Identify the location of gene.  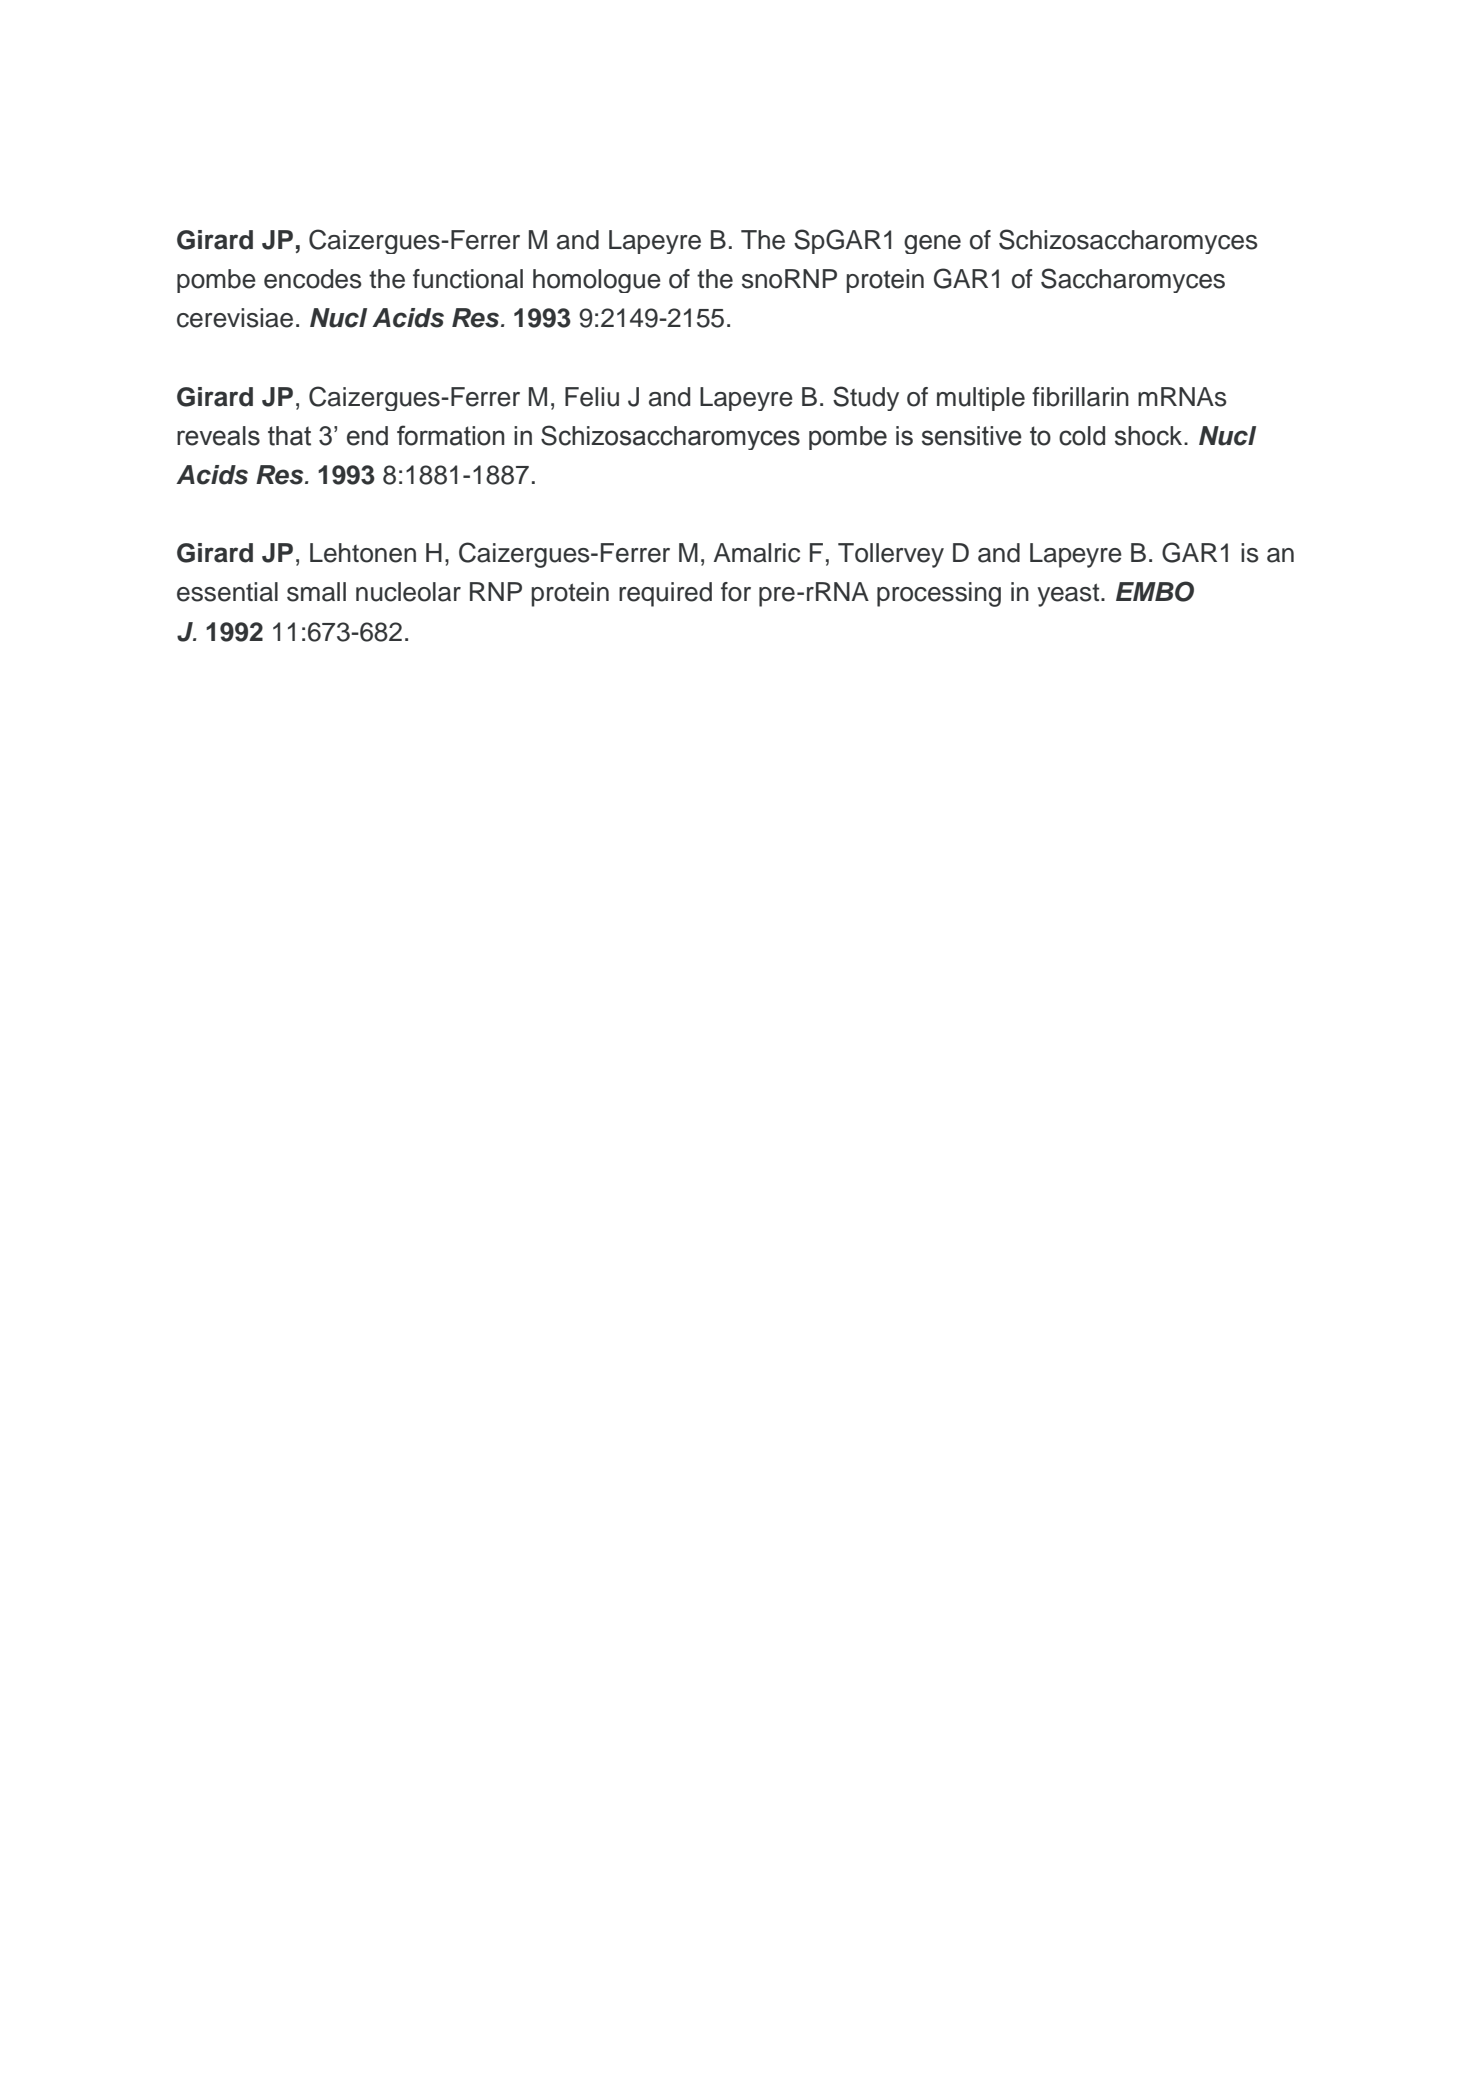
(932, 244).
